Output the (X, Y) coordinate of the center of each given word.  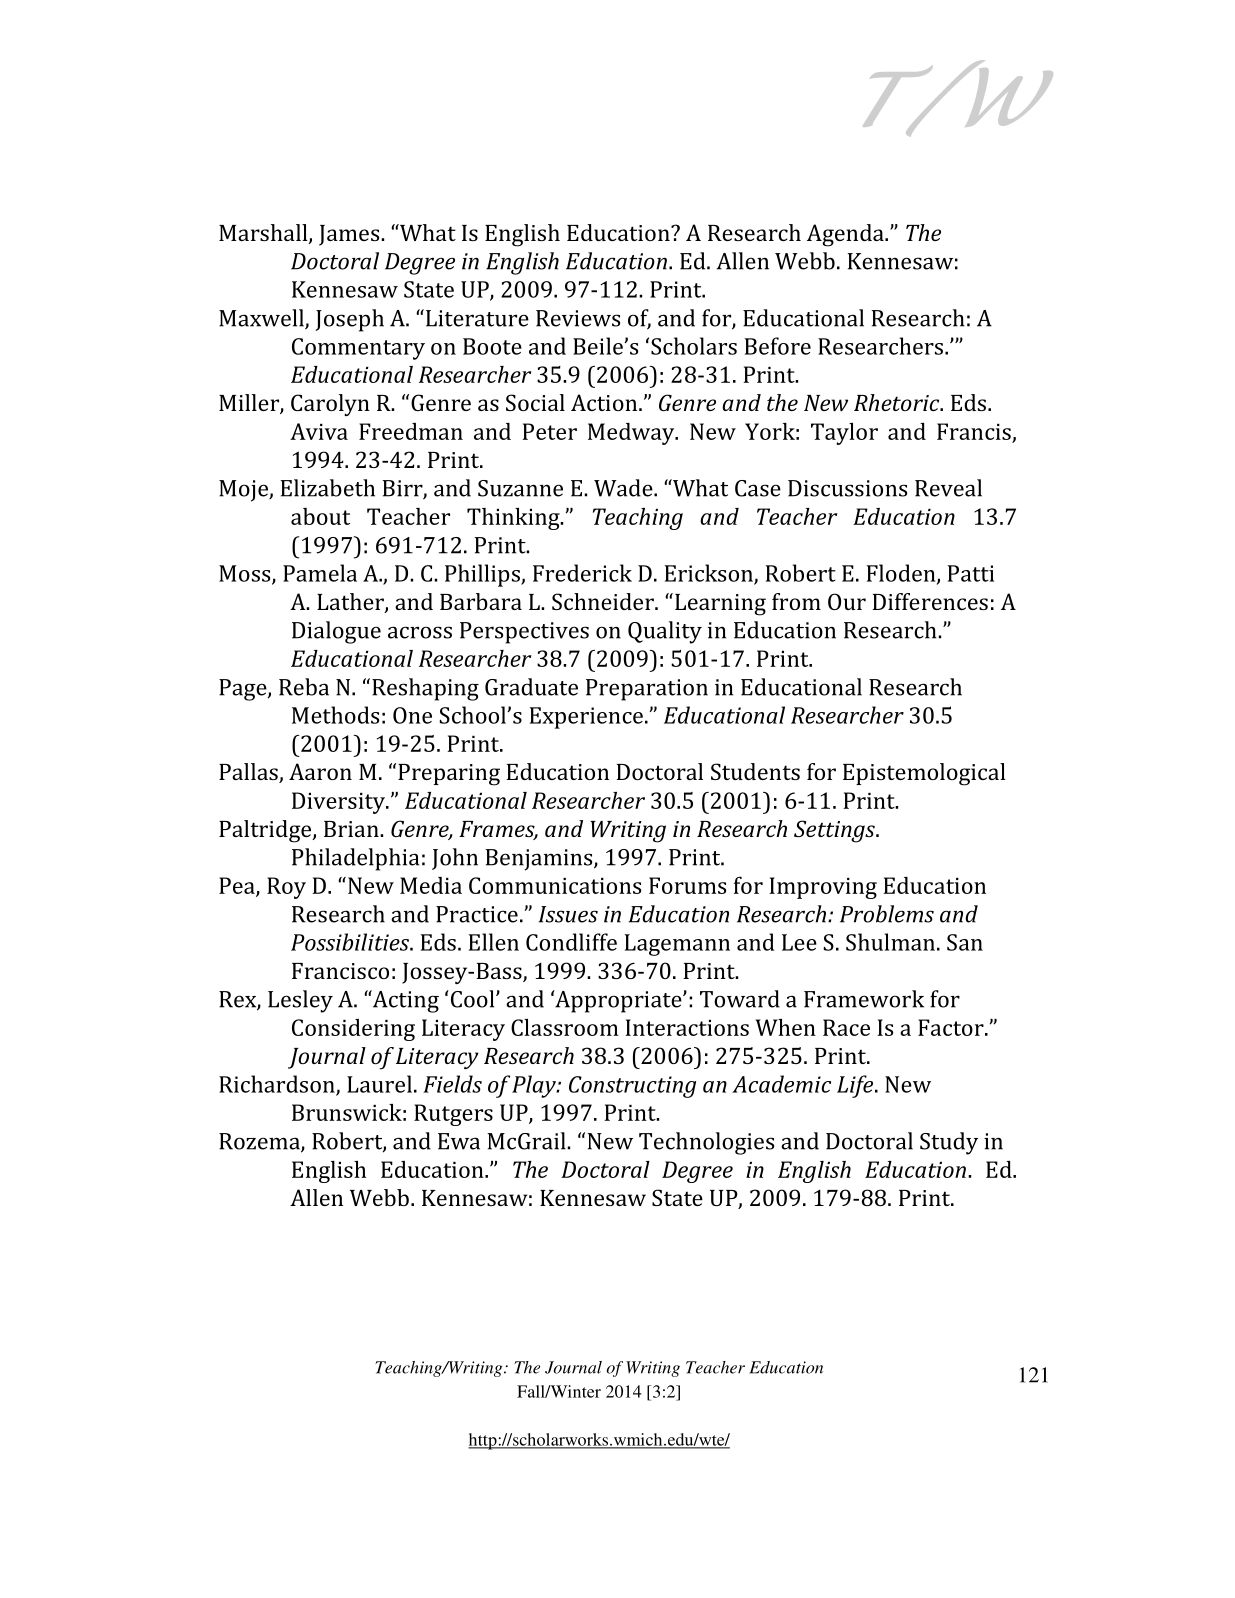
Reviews (578, 318)
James (350, 235)
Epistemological (924, 774)
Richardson (278, 1085)
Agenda (846, 235)
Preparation (647, 690)
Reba (304, 687)
